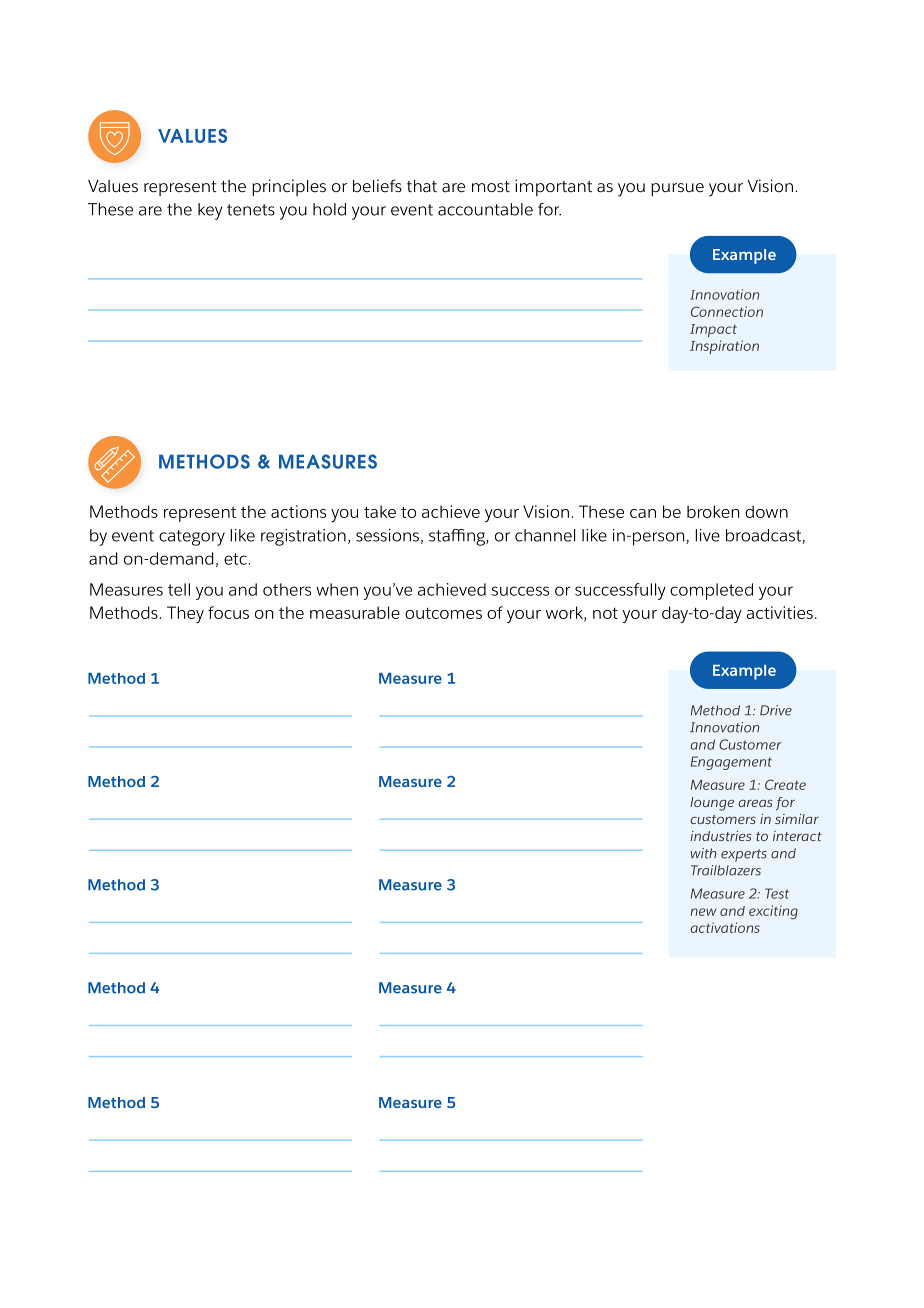 This screenshot has width=924, height=1308. What do you see at coordinates (703, 912) in the screenshot?
I see `new` at bounding box center [703, 912].
